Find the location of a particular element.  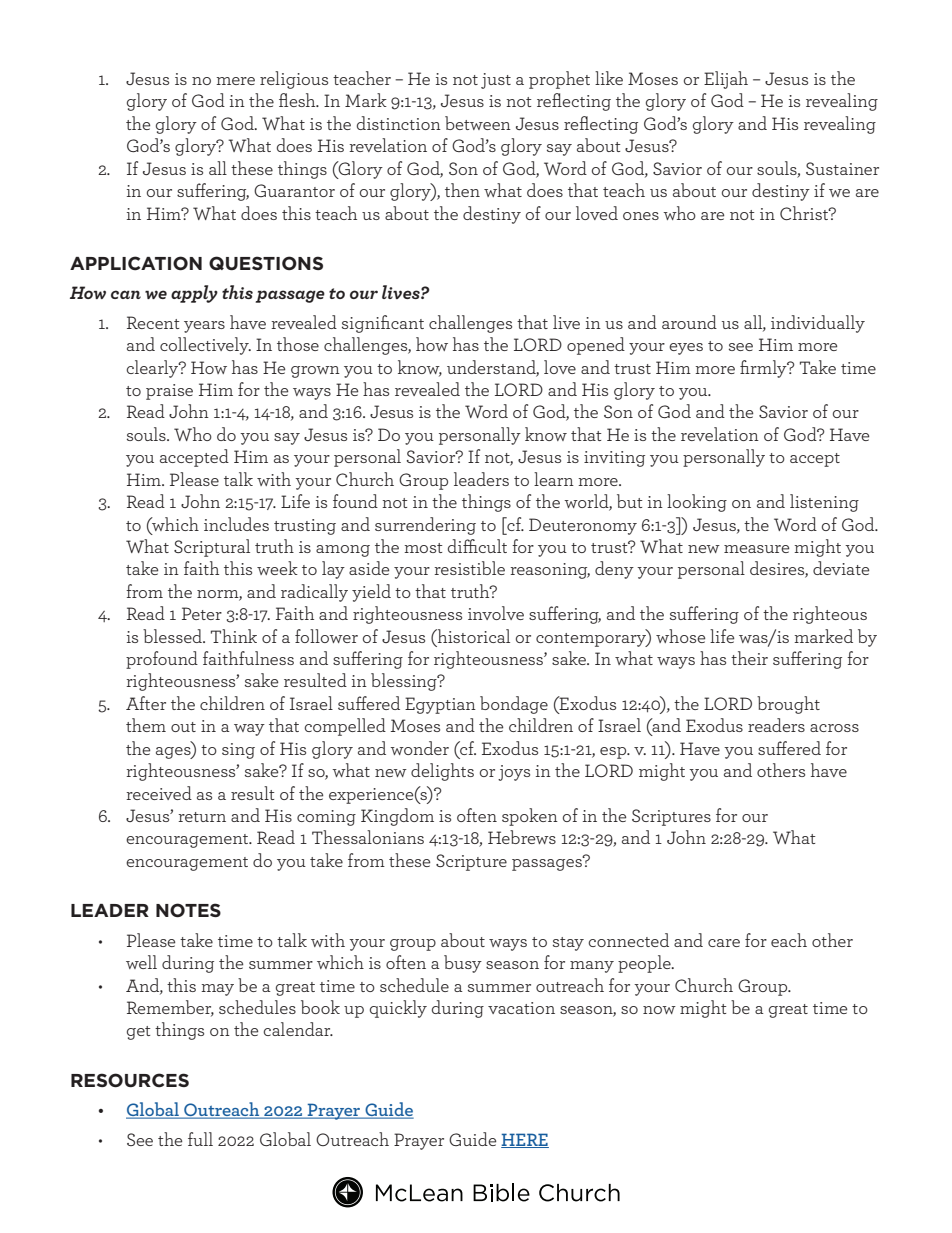

mere is located at coordinates (235, 81).
